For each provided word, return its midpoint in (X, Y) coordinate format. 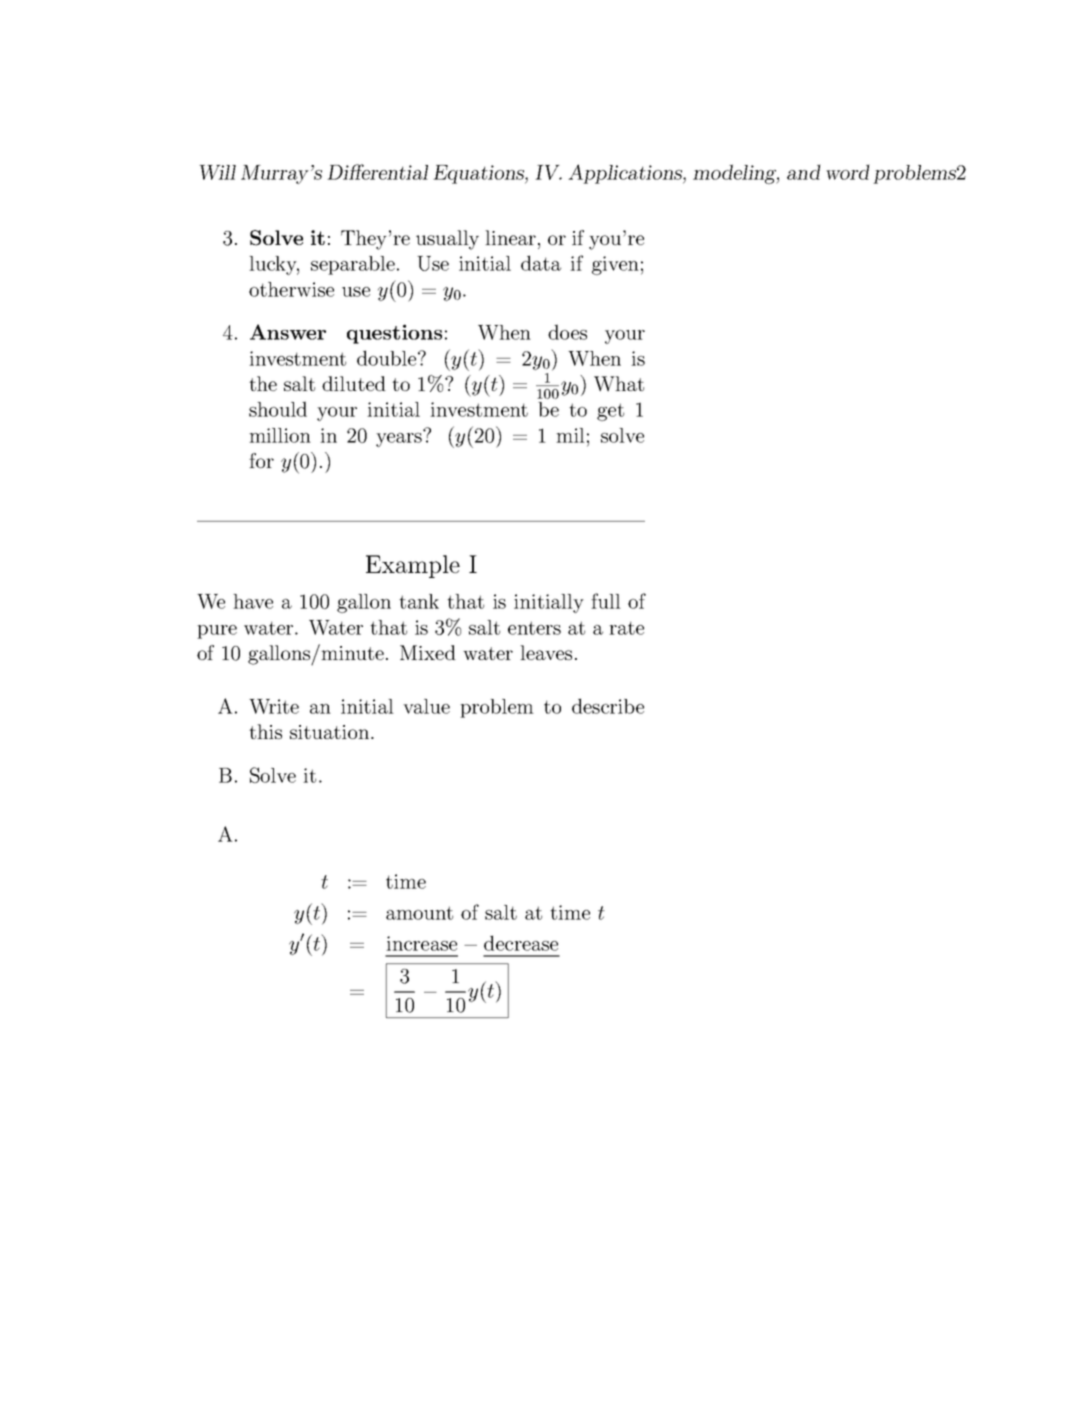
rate (626, 628)
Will (217, 172)
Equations (479, 174)
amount (419, 913)
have (253, 601)
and (804, 172)
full (606, 601)
